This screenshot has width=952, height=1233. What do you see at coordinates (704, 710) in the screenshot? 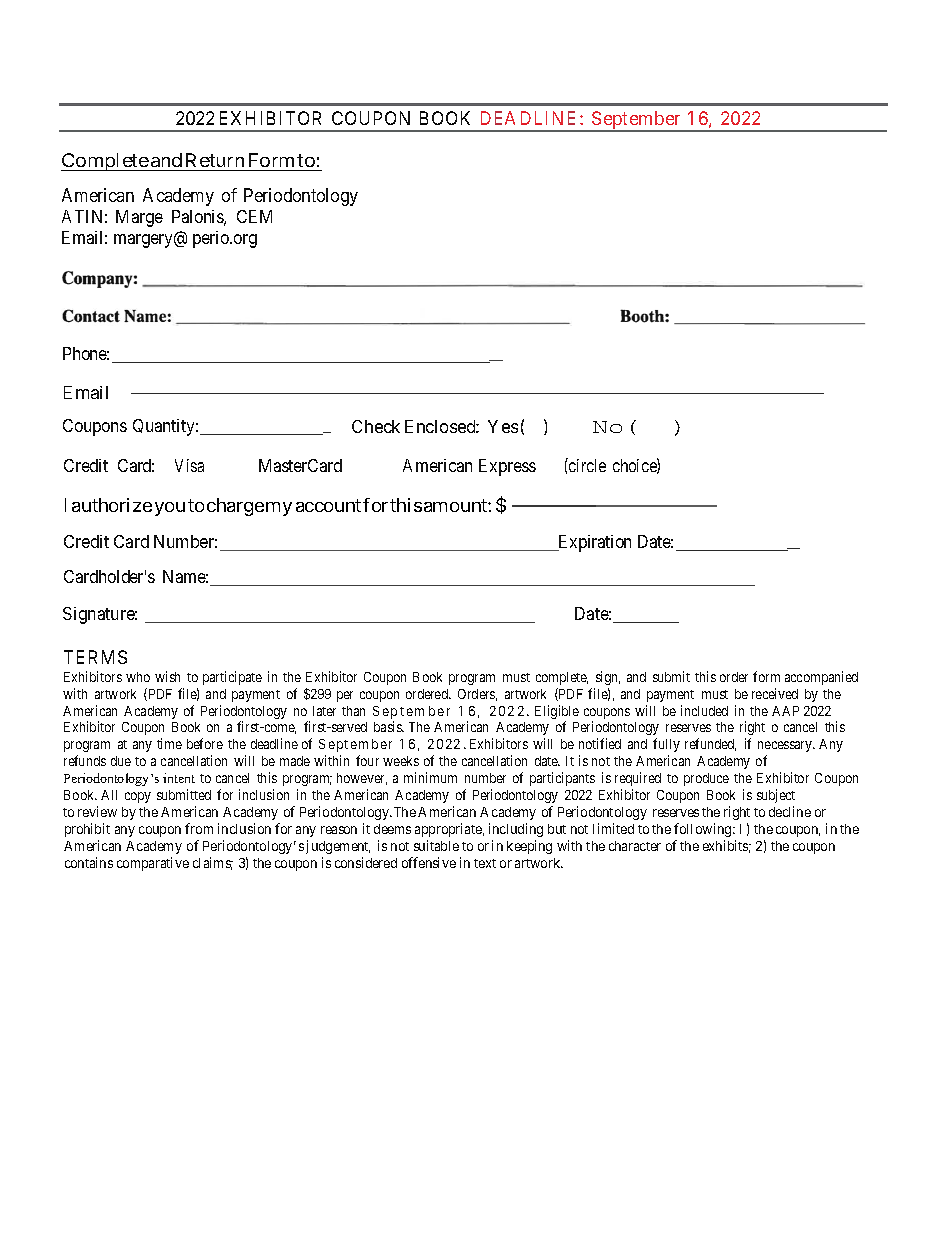
I see `included` at bounding box center [704, 710].
